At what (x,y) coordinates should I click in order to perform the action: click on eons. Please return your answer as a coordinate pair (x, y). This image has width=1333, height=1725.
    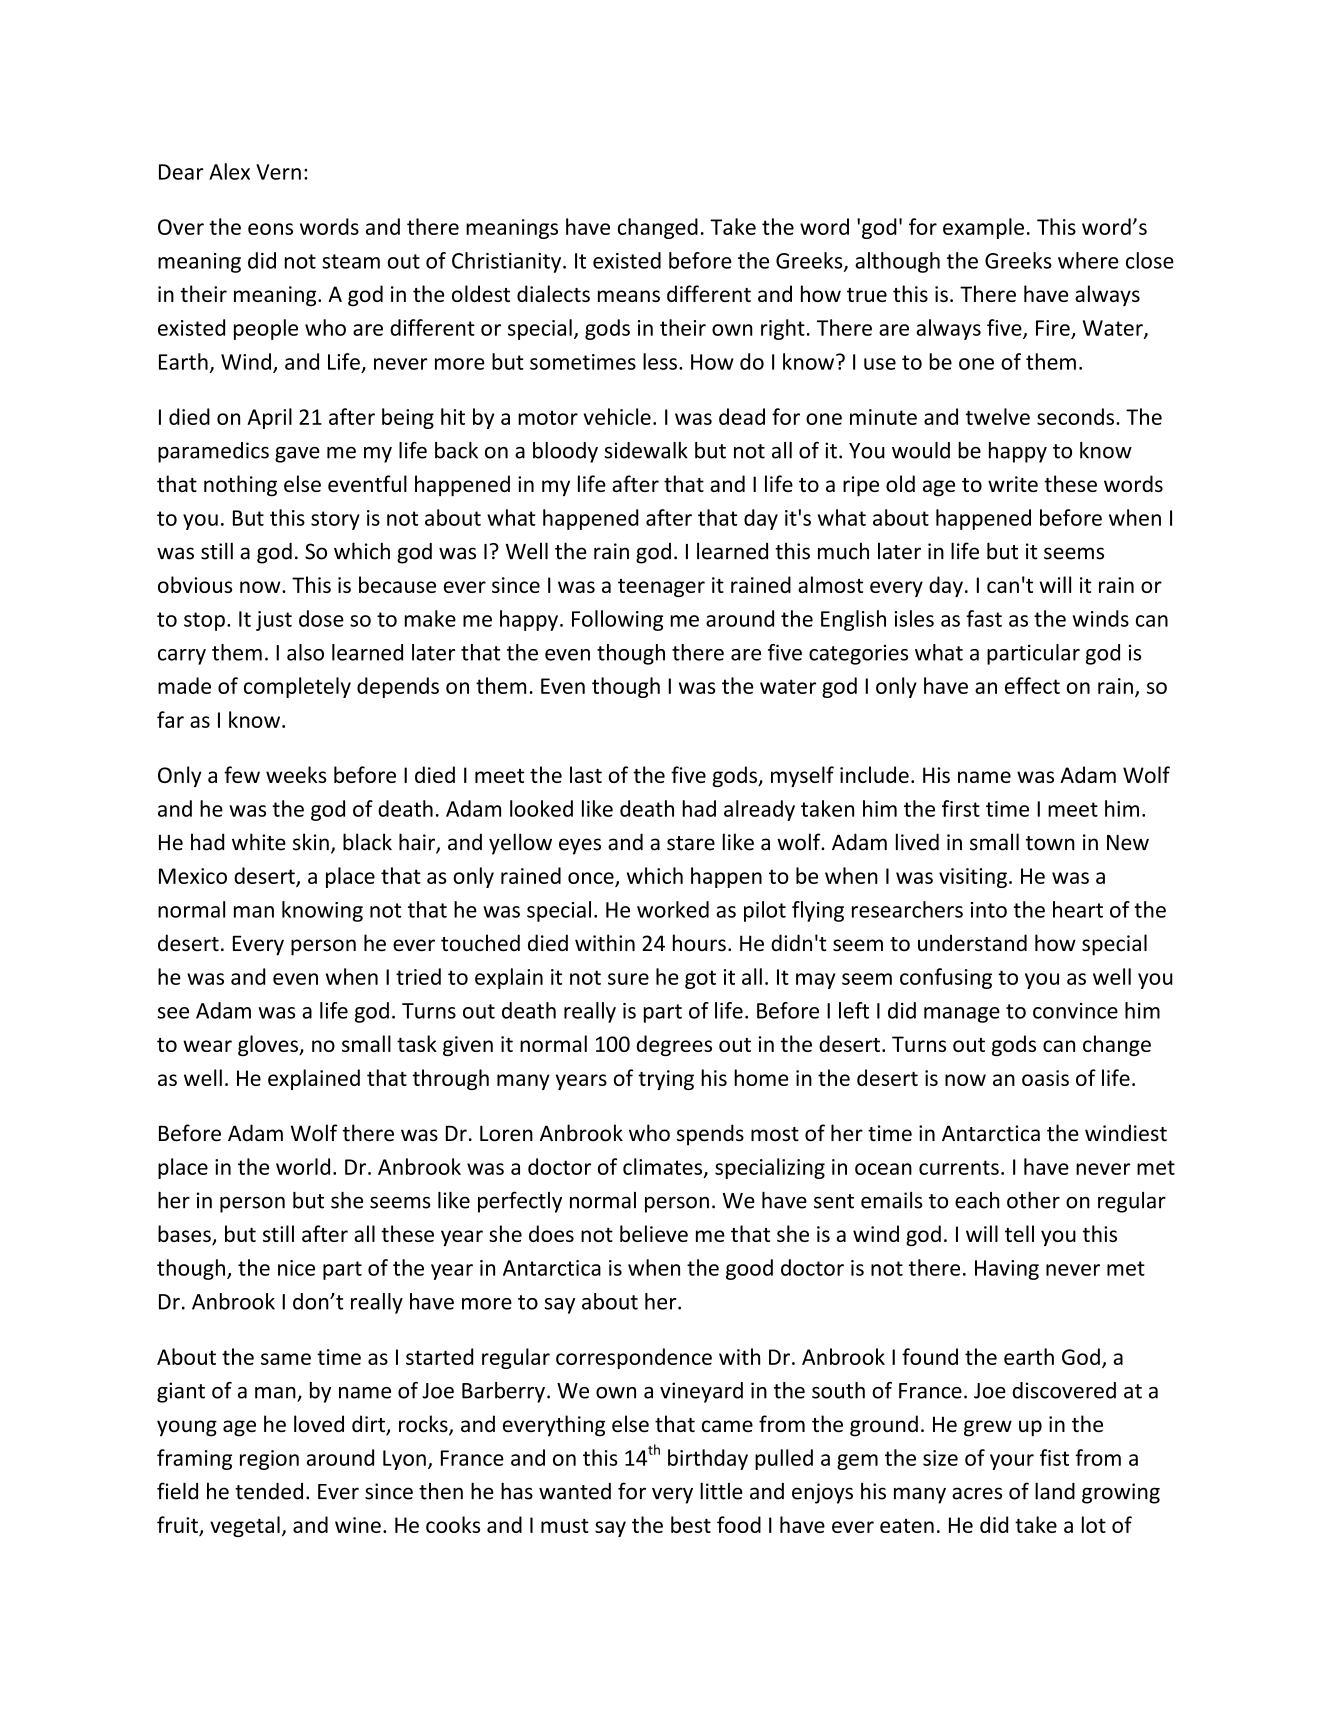
    Looking at the image, I should click on (270, 229).
